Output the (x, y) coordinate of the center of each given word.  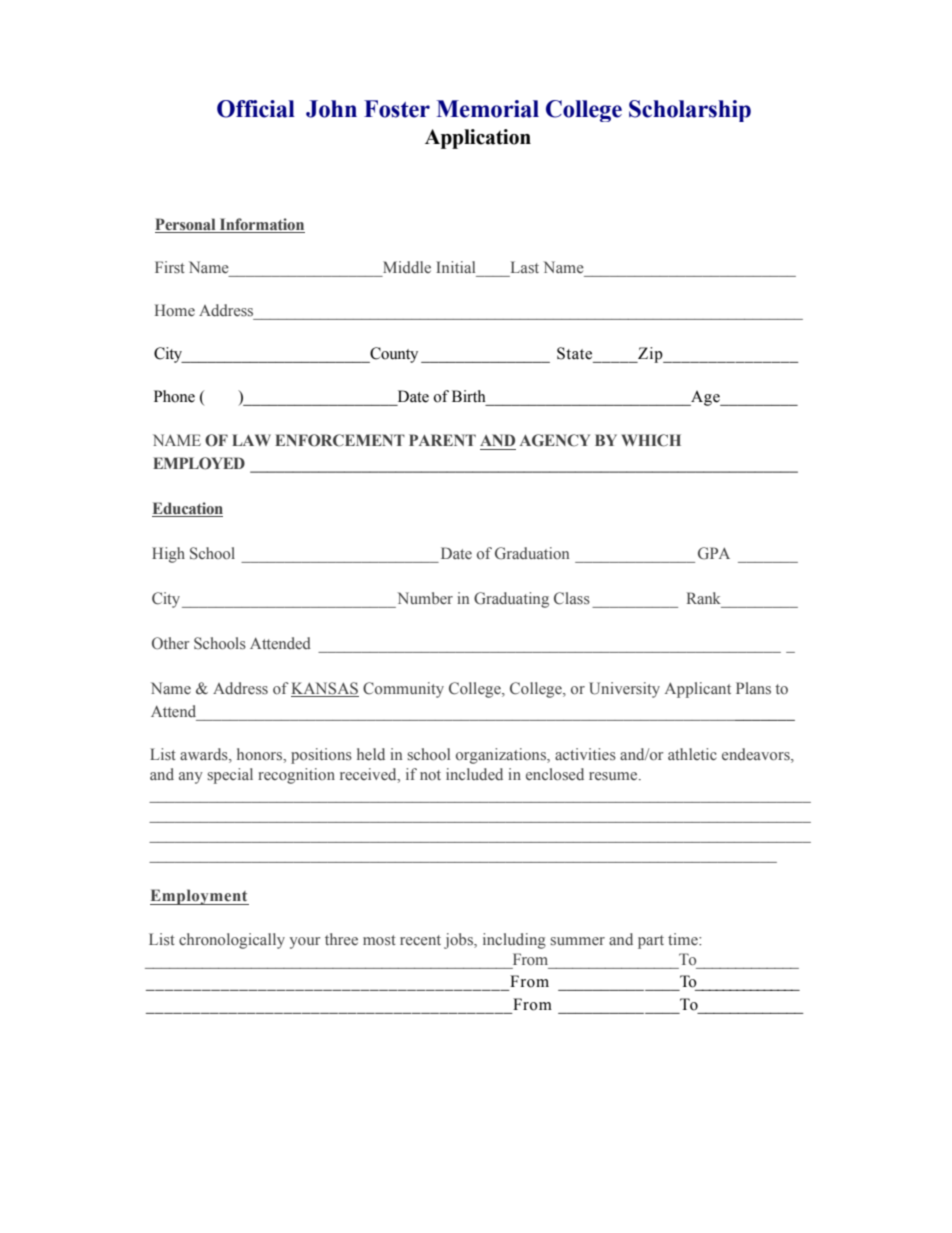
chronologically (232, 941)
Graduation (532, 553)
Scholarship (690, 111)
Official (256, 109)
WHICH (651, 440)
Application (478, 139)
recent (420, 940)
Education (187, 509)
